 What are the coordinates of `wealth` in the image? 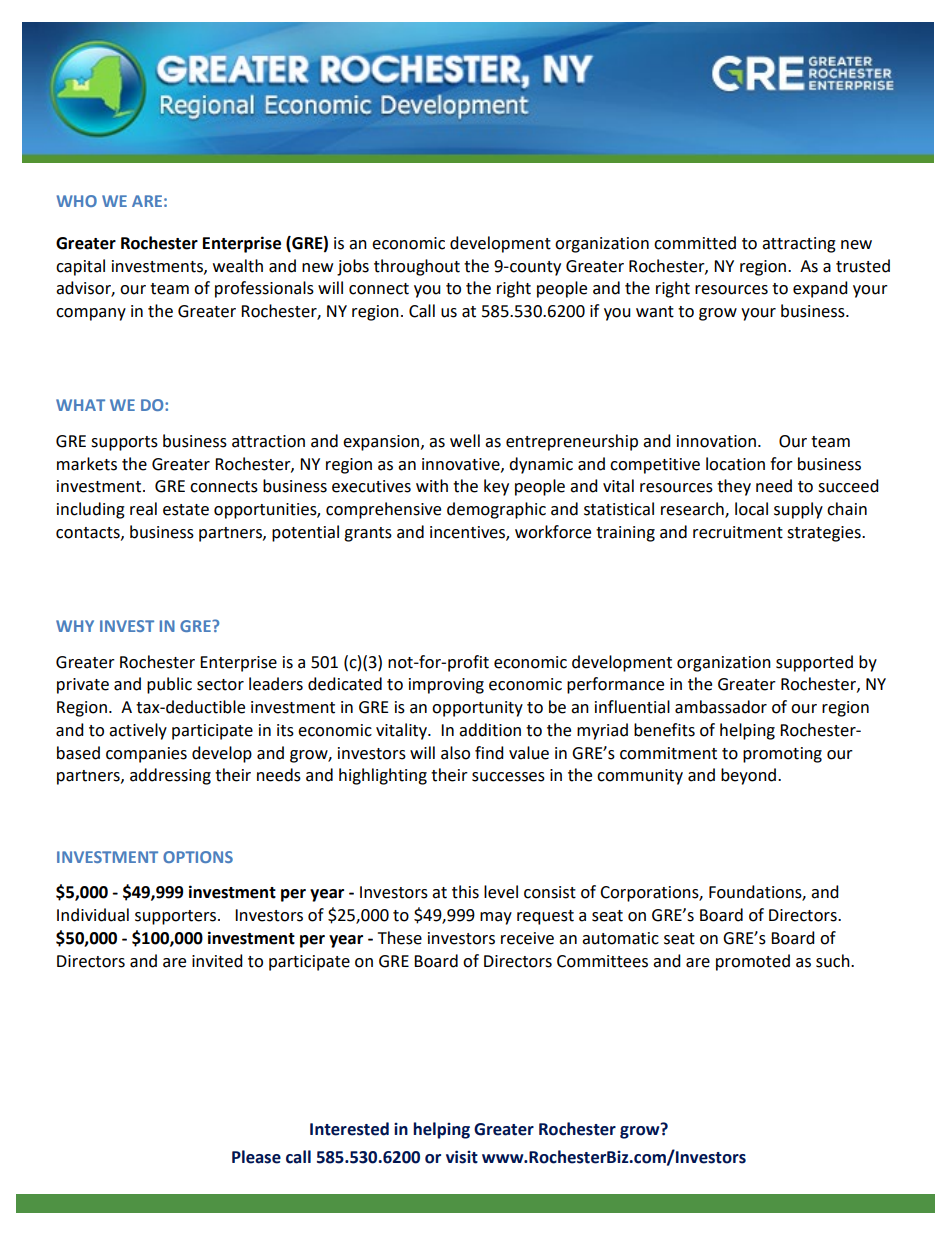 It's located at (238, 266).
